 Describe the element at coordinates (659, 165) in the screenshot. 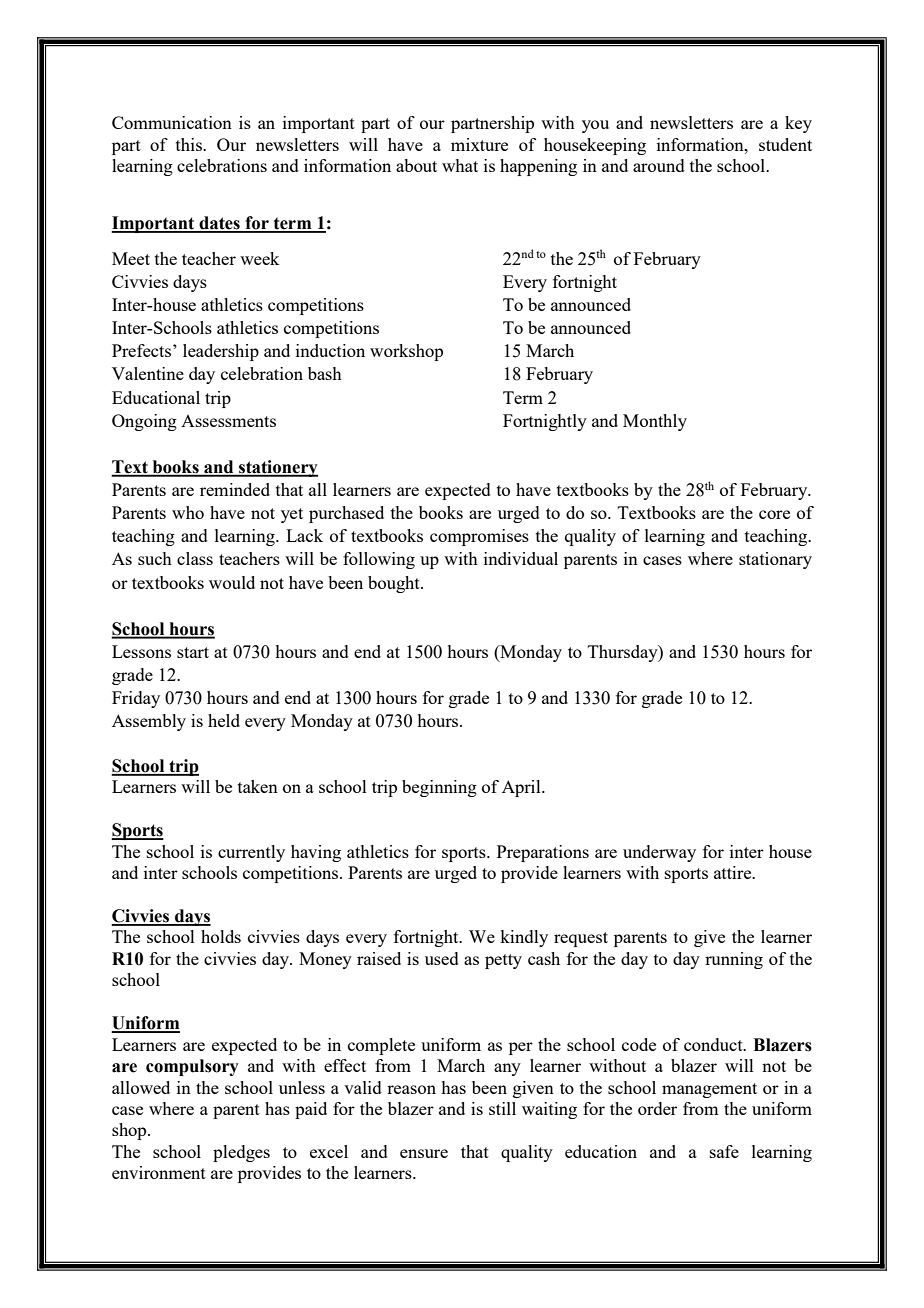

I see `around` at that location.
